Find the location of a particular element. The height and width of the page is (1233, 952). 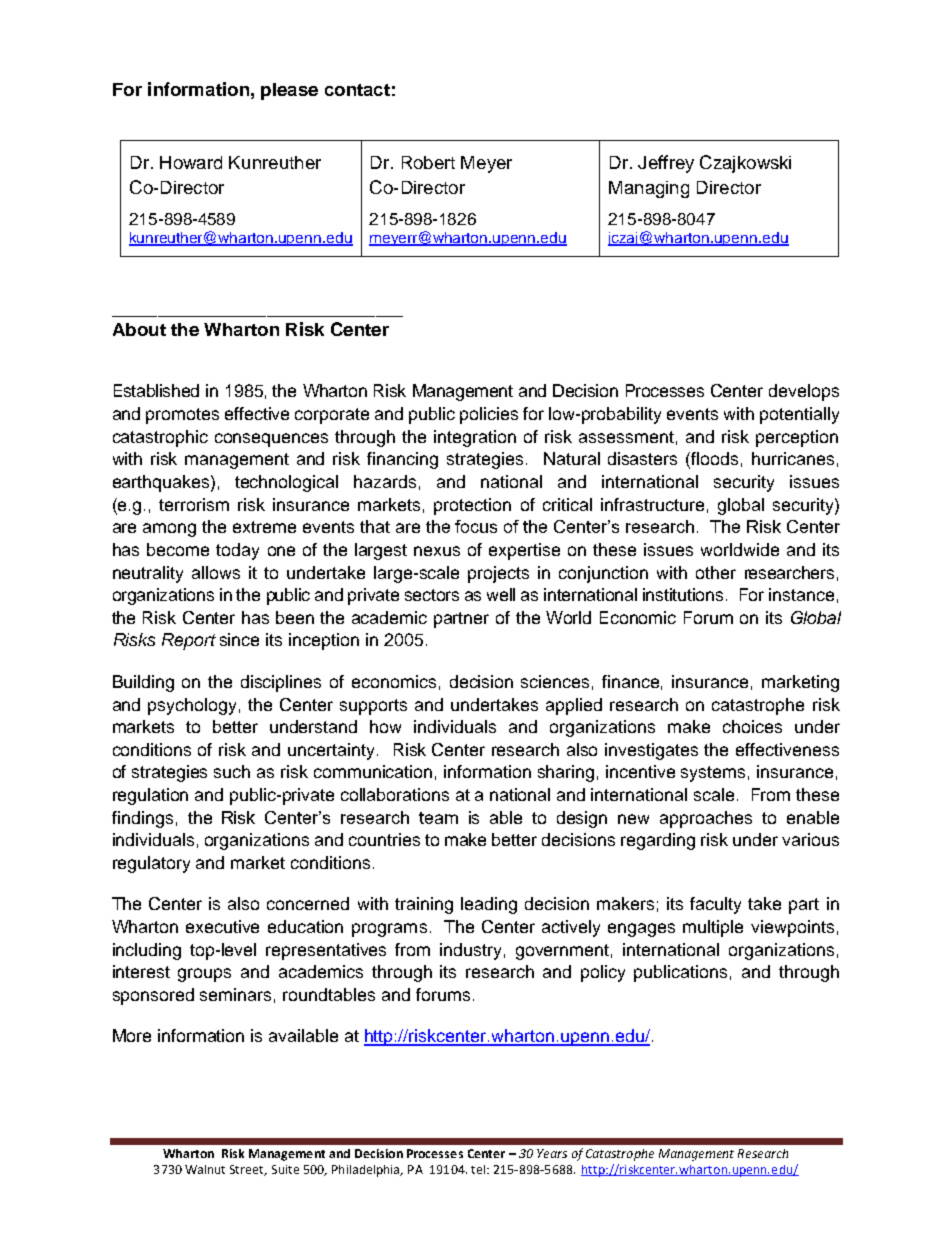

Street is located at coordinates (248, 1170).
